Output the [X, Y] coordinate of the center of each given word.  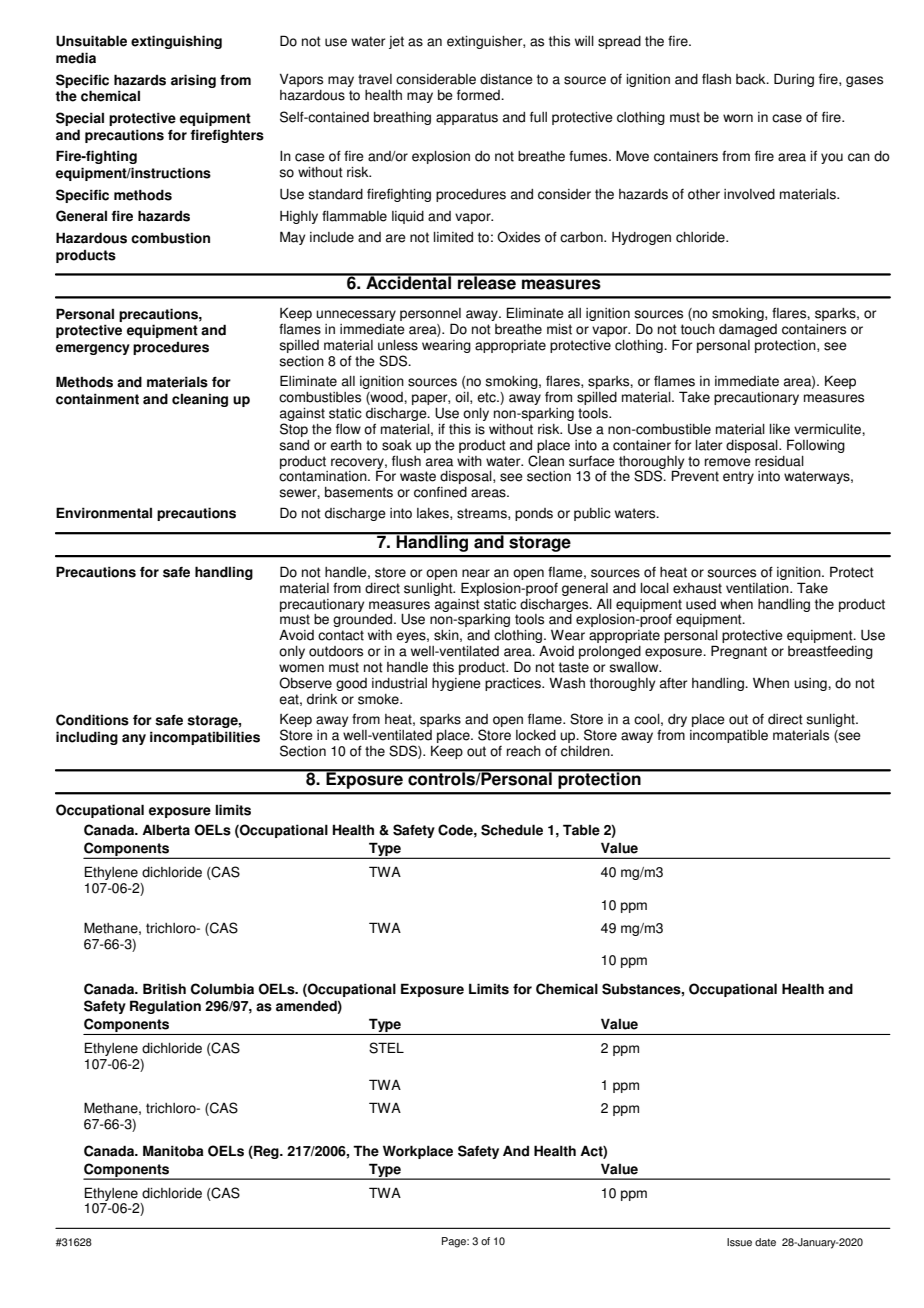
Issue [739, 1242]
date [765, 1242]
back [752, 79]
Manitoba [173, 1151]
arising [193, 81]
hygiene [456, 684]
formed [479, 95]
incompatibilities [205, 738]
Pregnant [739, 652]
